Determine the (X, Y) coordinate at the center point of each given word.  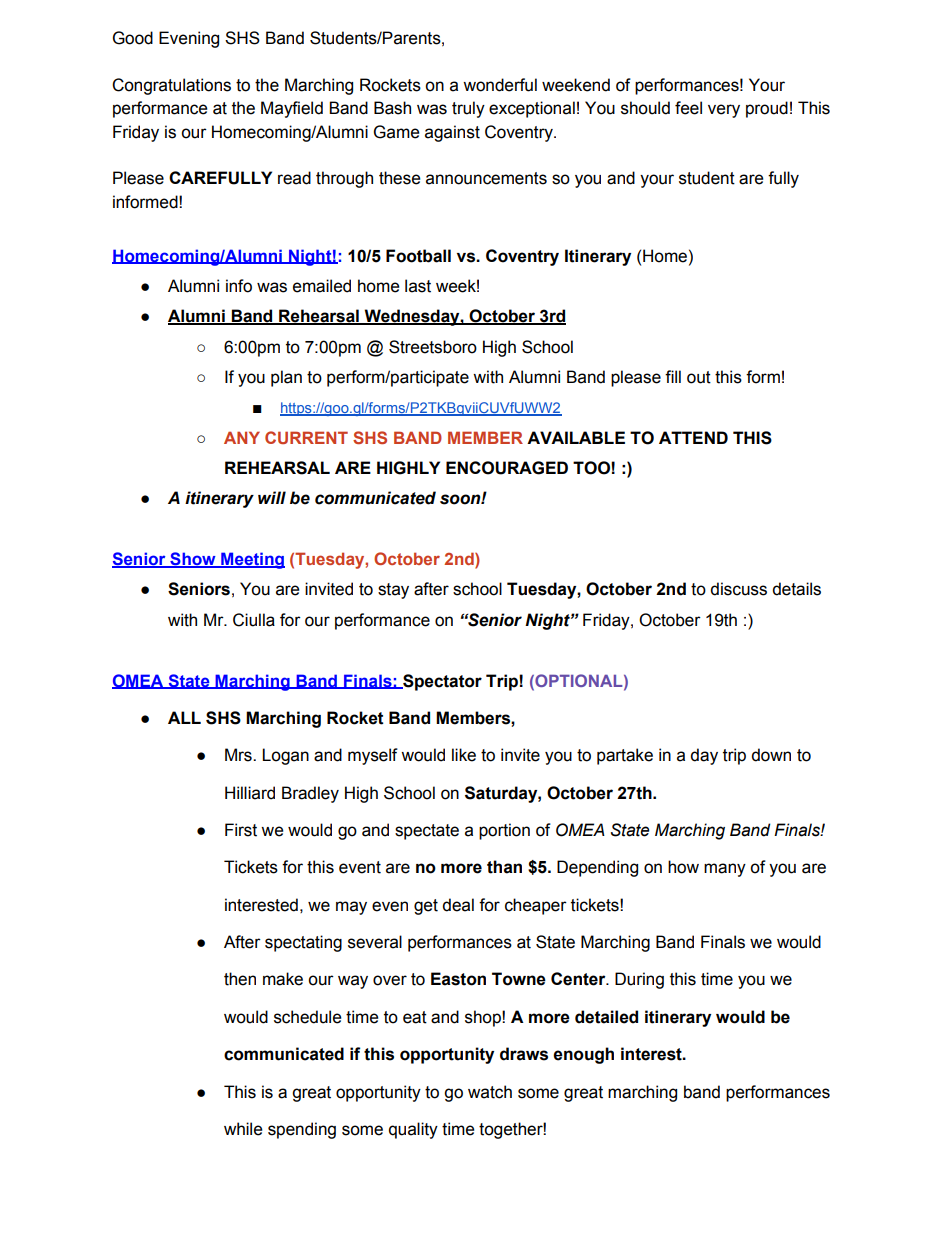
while (243, 1129)
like (464, 755)
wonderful (500, 85)
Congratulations (171, 86)
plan (286, 378)
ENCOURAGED (507, 468)
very (724, 111)
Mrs (239, 755)
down (771, 755)
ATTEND (693, 437)
